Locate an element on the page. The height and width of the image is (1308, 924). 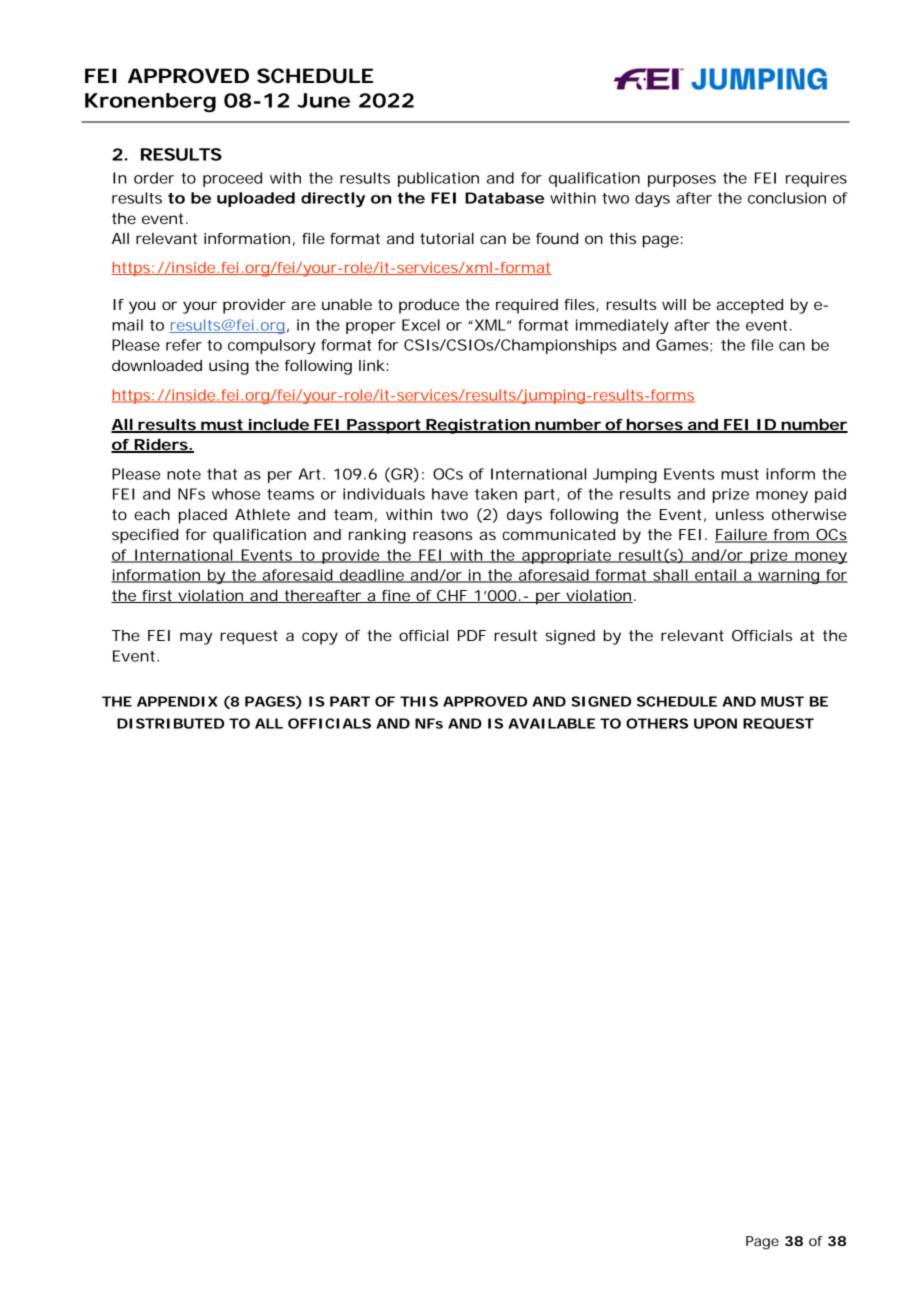
taken is located at coordinates (496, 494).
